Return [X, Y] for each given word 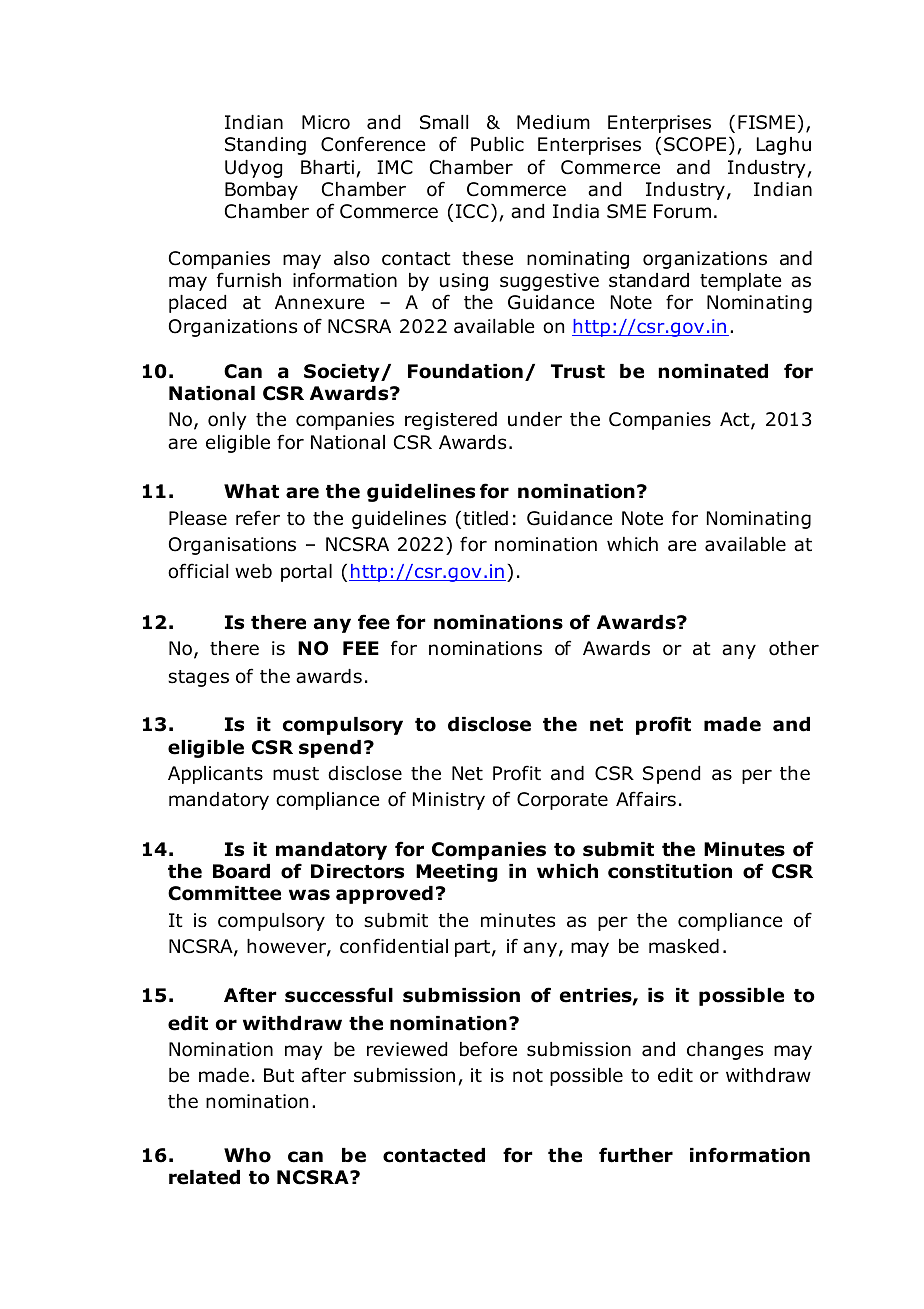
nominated [713, 371]
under [535, 419]
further [636, 1155]
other [794, 648]
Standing [265, 146]
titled [485, 518]
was [309, 895]
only [227, 421]
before [488, 1049]
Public [497, 144]
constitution [670, 871]
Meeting [457, 873]
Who [247, 1155]
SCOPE [695, 144]
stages [198, 678]
